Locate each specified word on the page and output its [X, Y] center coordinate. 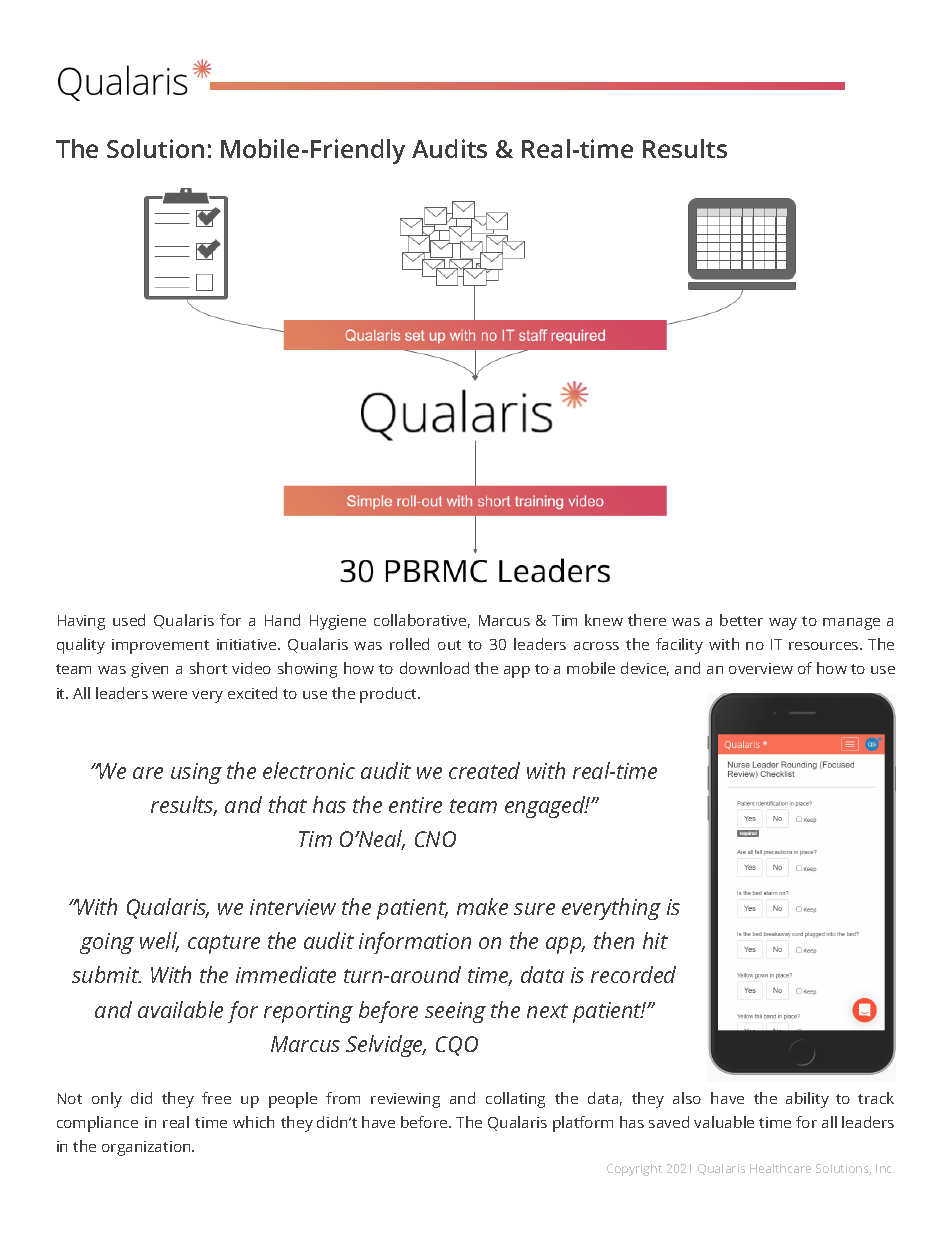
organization [147, 1148]
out [449, 645]
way [783, 624]
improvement [160, 646]
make [482, 906]
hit [655, 940]
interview [293, 907]
